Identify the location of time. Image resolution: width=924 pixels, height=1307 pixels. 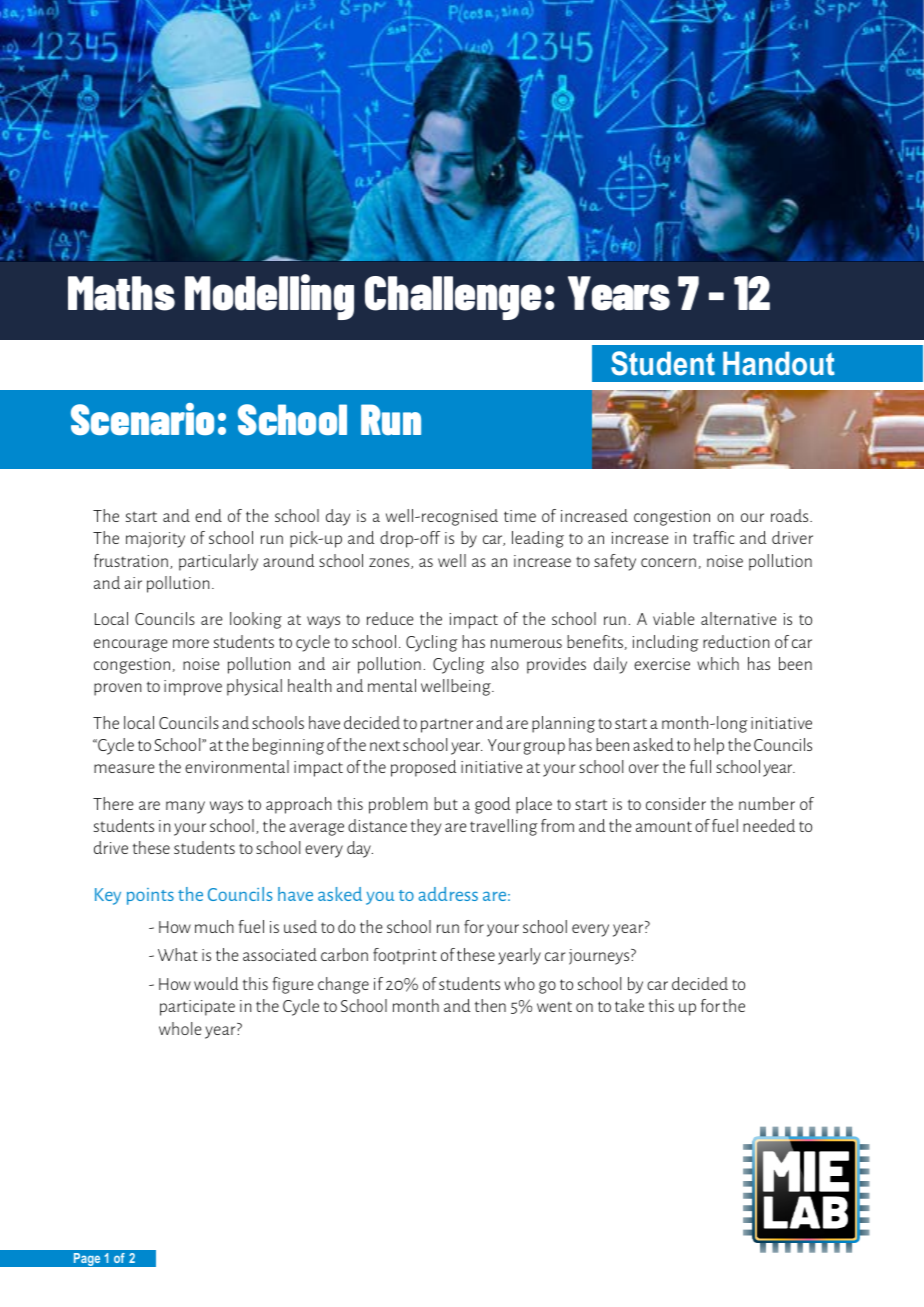
(520, 516).
